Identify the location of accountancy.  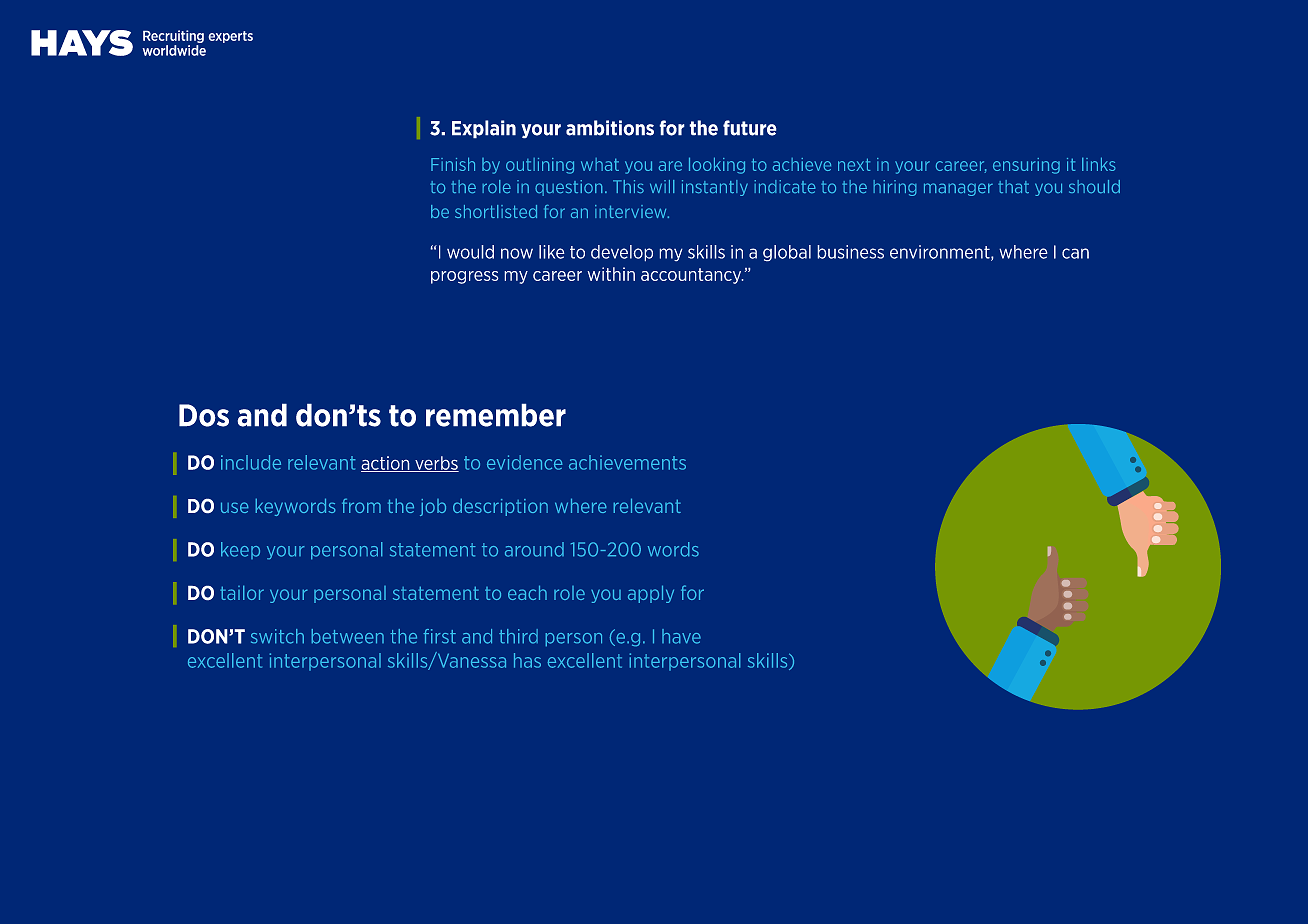
(692, 276).
